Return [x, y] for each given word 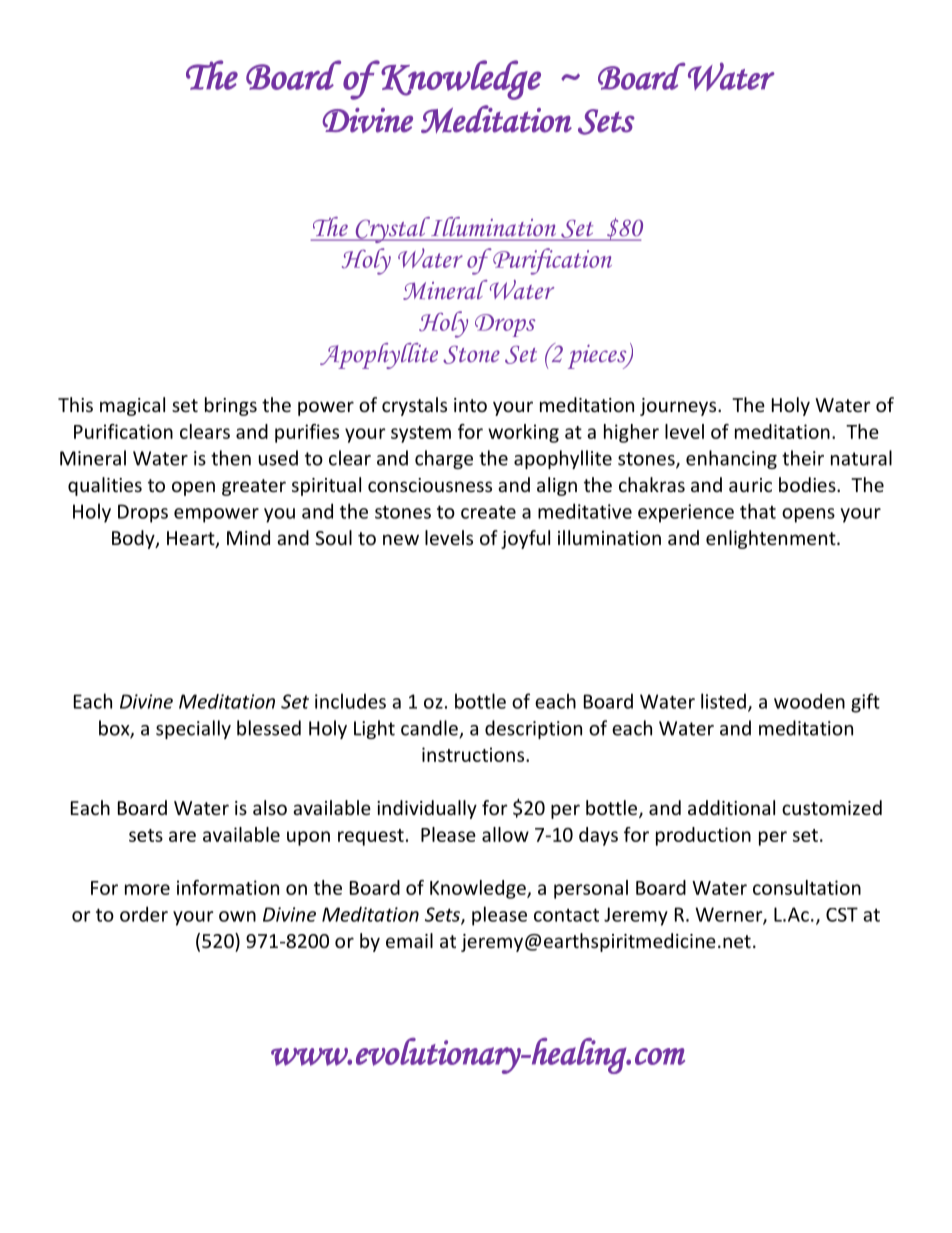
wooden [809, 701]
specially [193, 729]
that [758, 511]
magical [132, 406]
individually [427, 809]
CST [842, 914]
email [409, 940]
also [270, 807]
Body [134, 539]
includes [350, 701]
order [144, 914]
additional [731, 807]
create [488, 512]
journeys [679, 407]
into [470, 405]
